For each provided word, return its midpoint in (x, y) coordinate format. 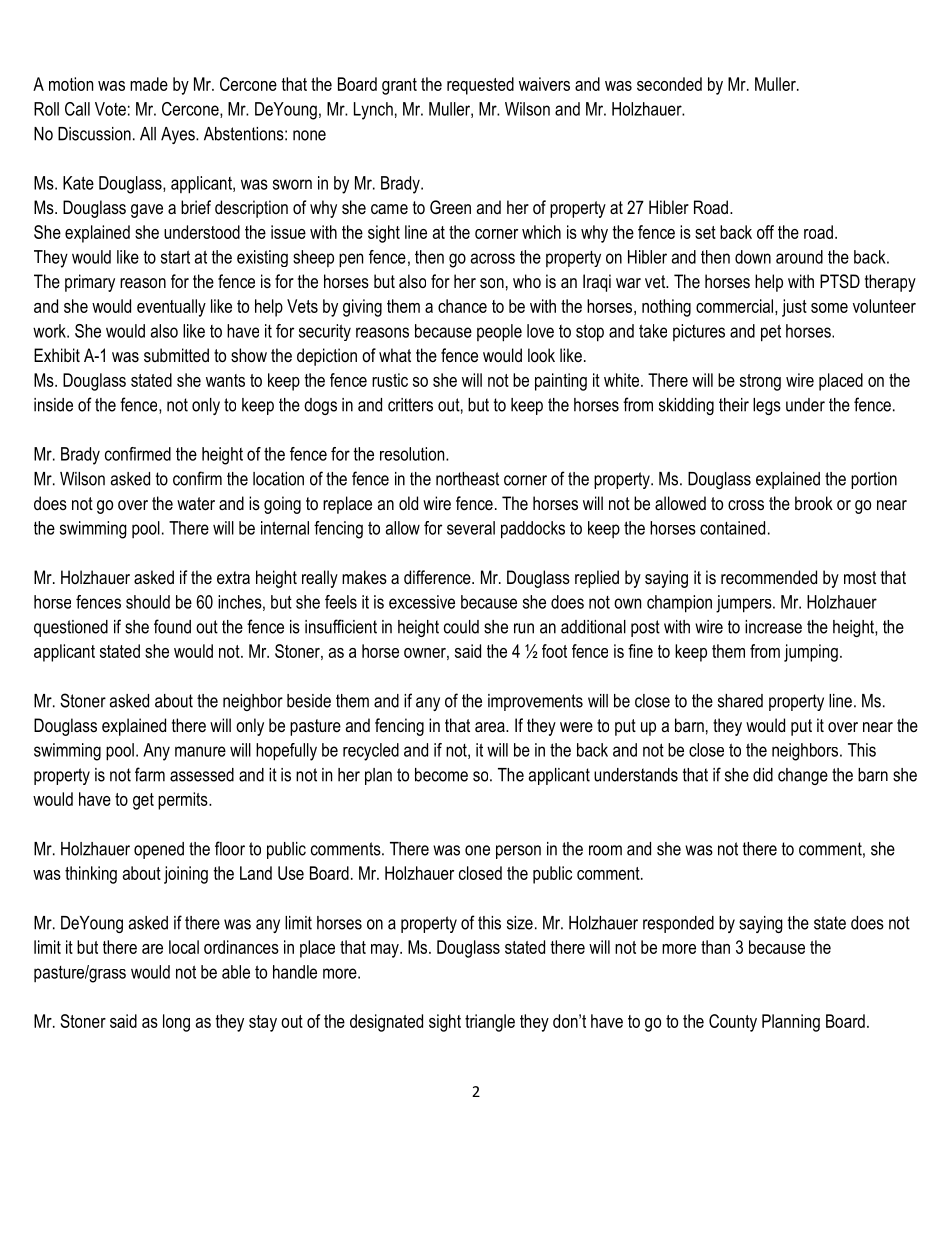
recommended (769, 577)
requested (480, 86)
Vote (110, 109)
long (176, 1023)
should (148, 602)
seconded (669, 84)
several (471, 528)
